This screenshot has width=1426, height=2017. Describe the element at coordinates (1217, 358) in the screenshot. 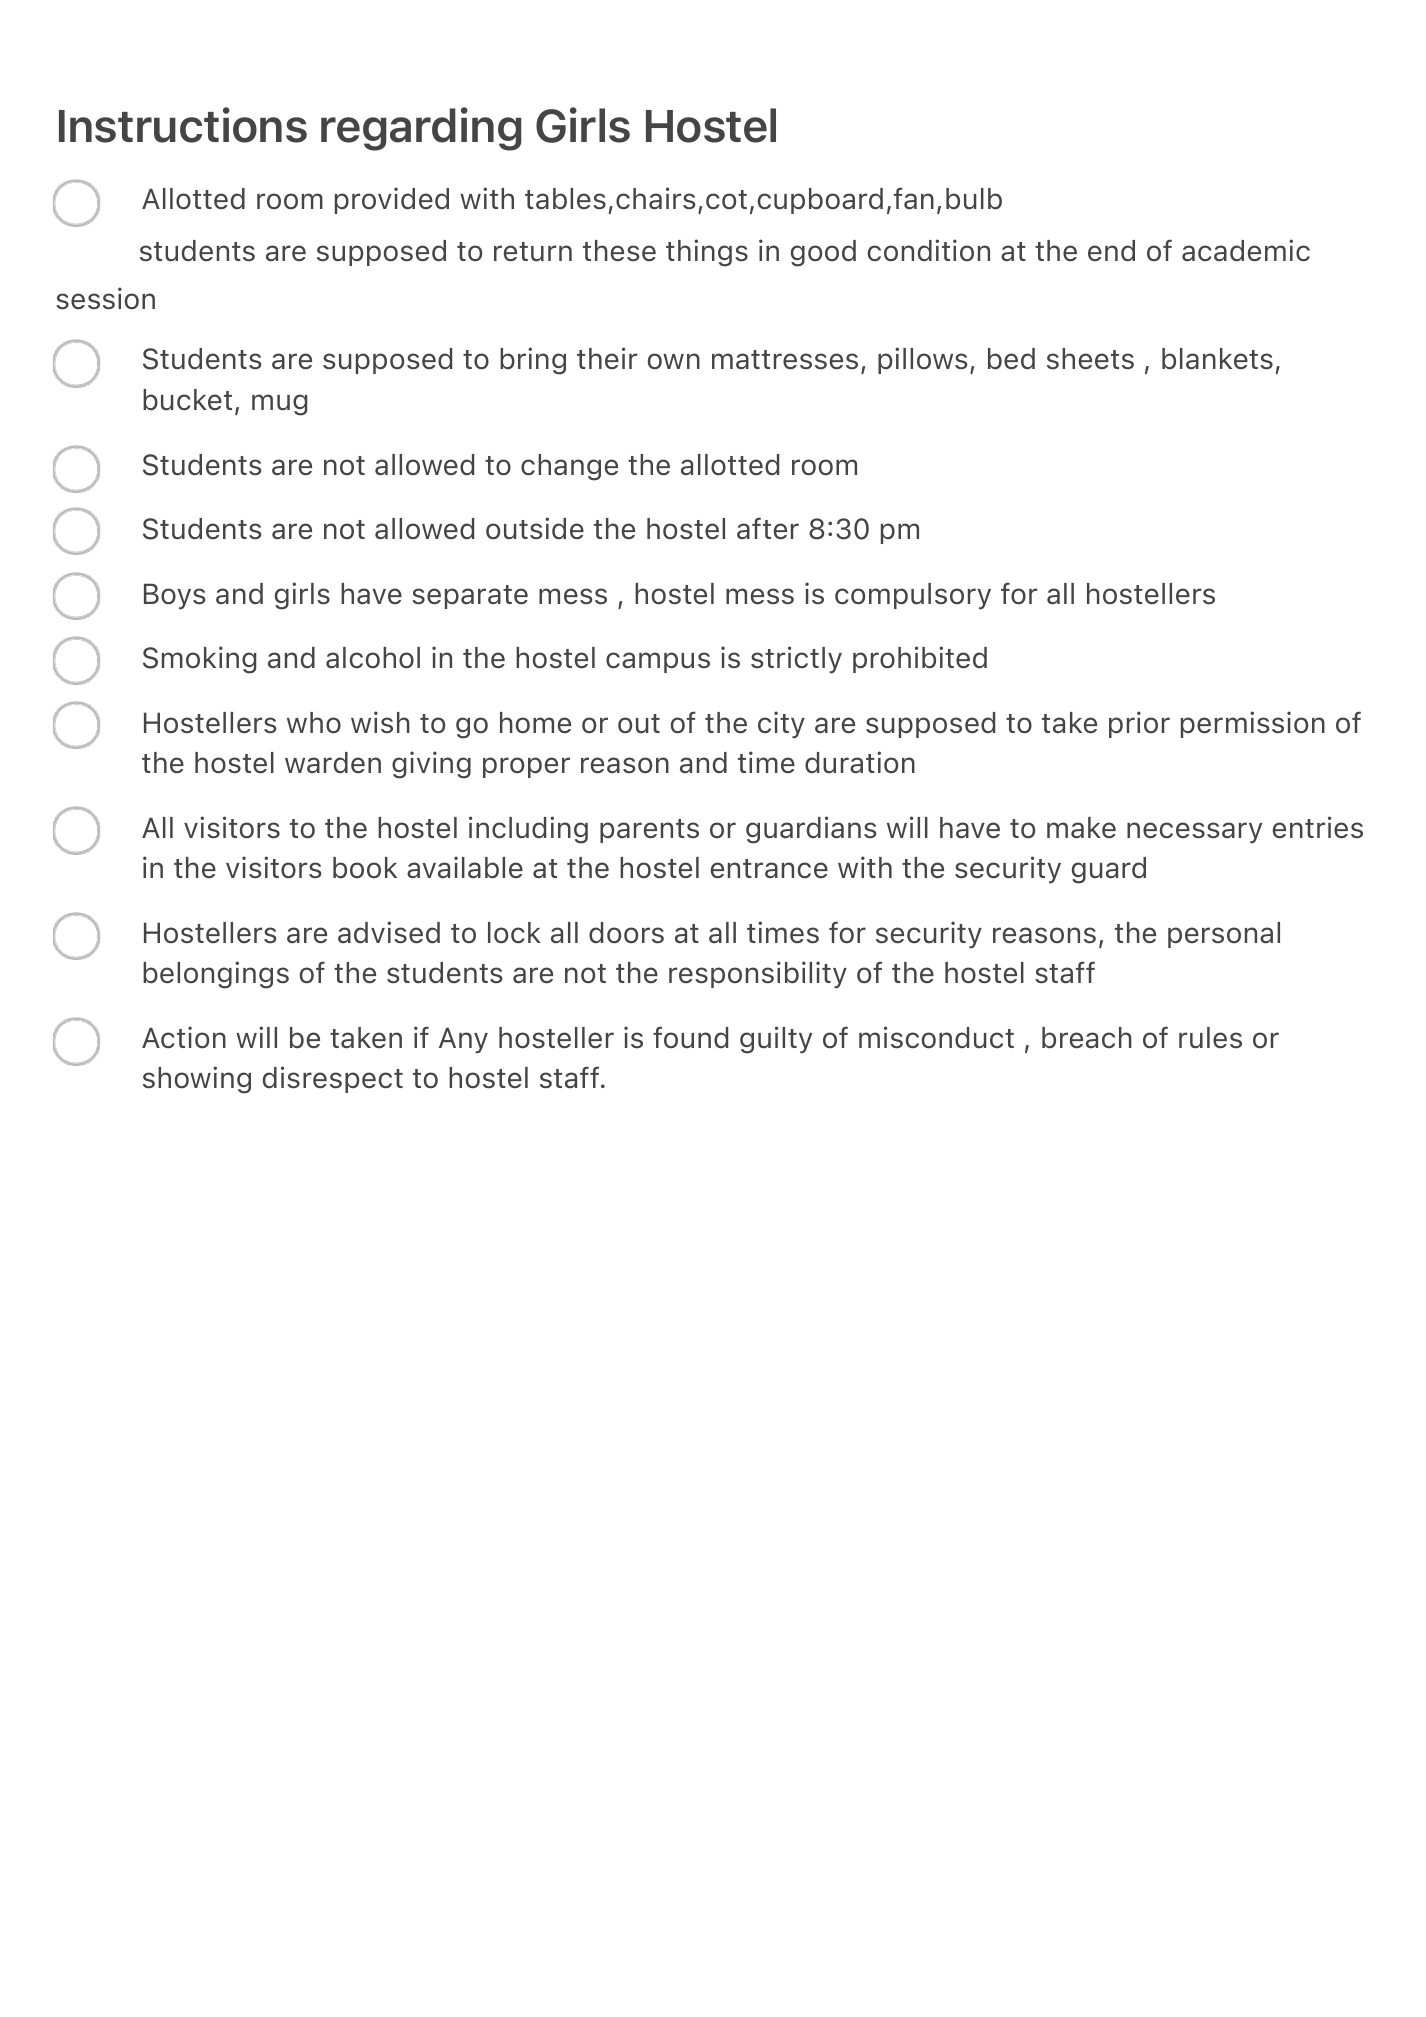

I see `blankets` at that location.
